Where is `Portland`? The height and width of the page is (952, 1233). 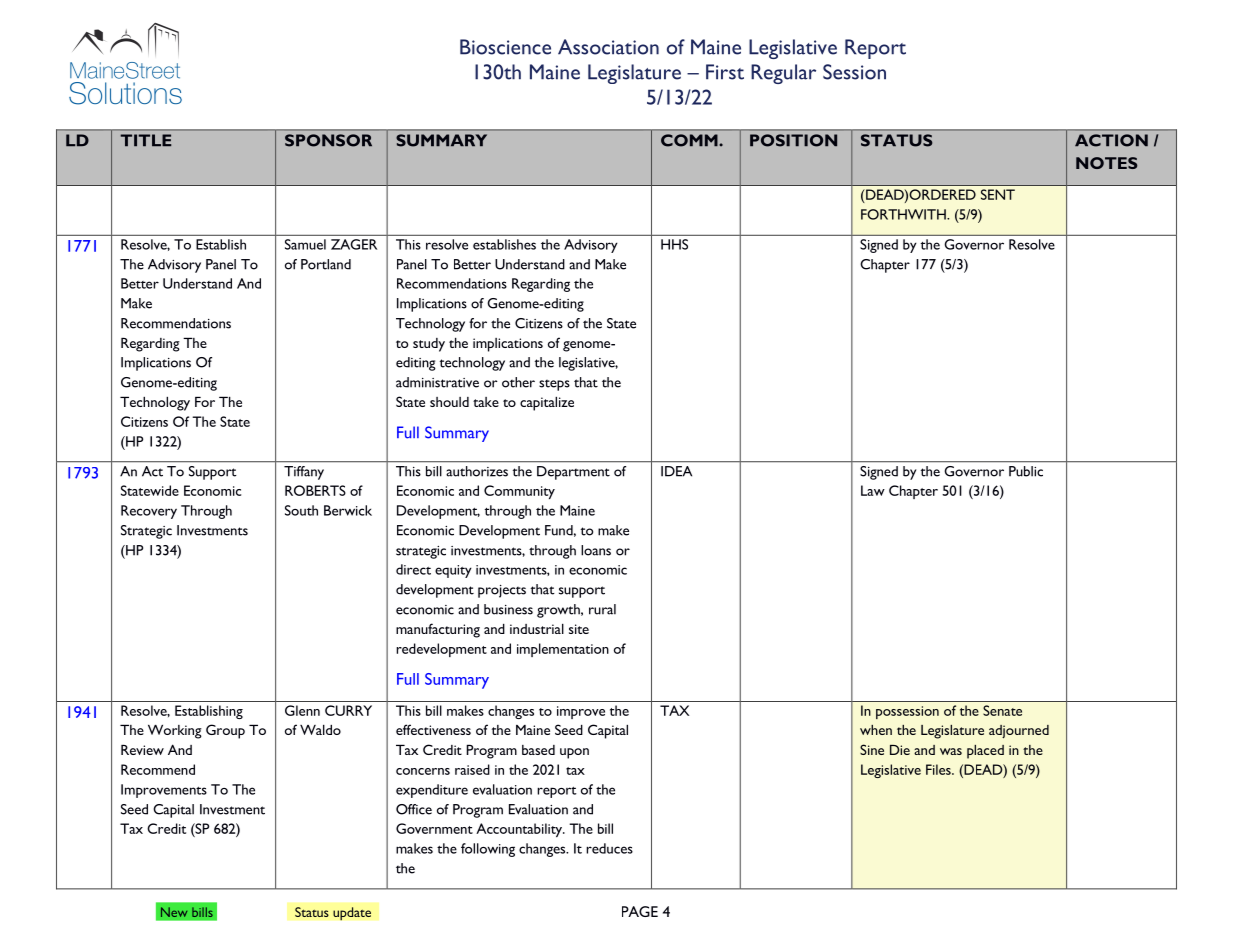
Portland is located at coordinates (326, 264).
